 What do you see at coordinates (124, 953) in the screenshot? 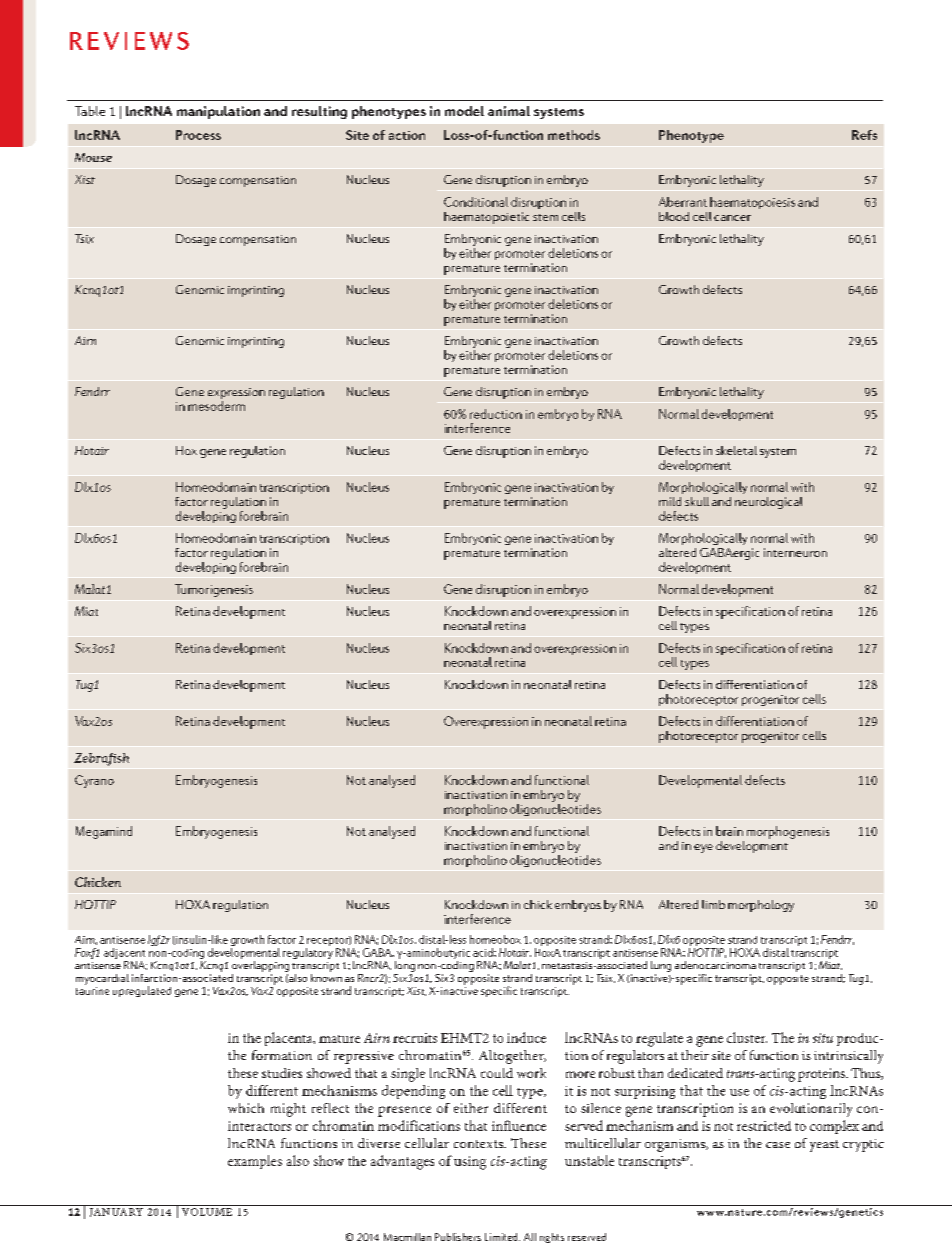
I see `adjacent` at bounding box center [124, 953].
